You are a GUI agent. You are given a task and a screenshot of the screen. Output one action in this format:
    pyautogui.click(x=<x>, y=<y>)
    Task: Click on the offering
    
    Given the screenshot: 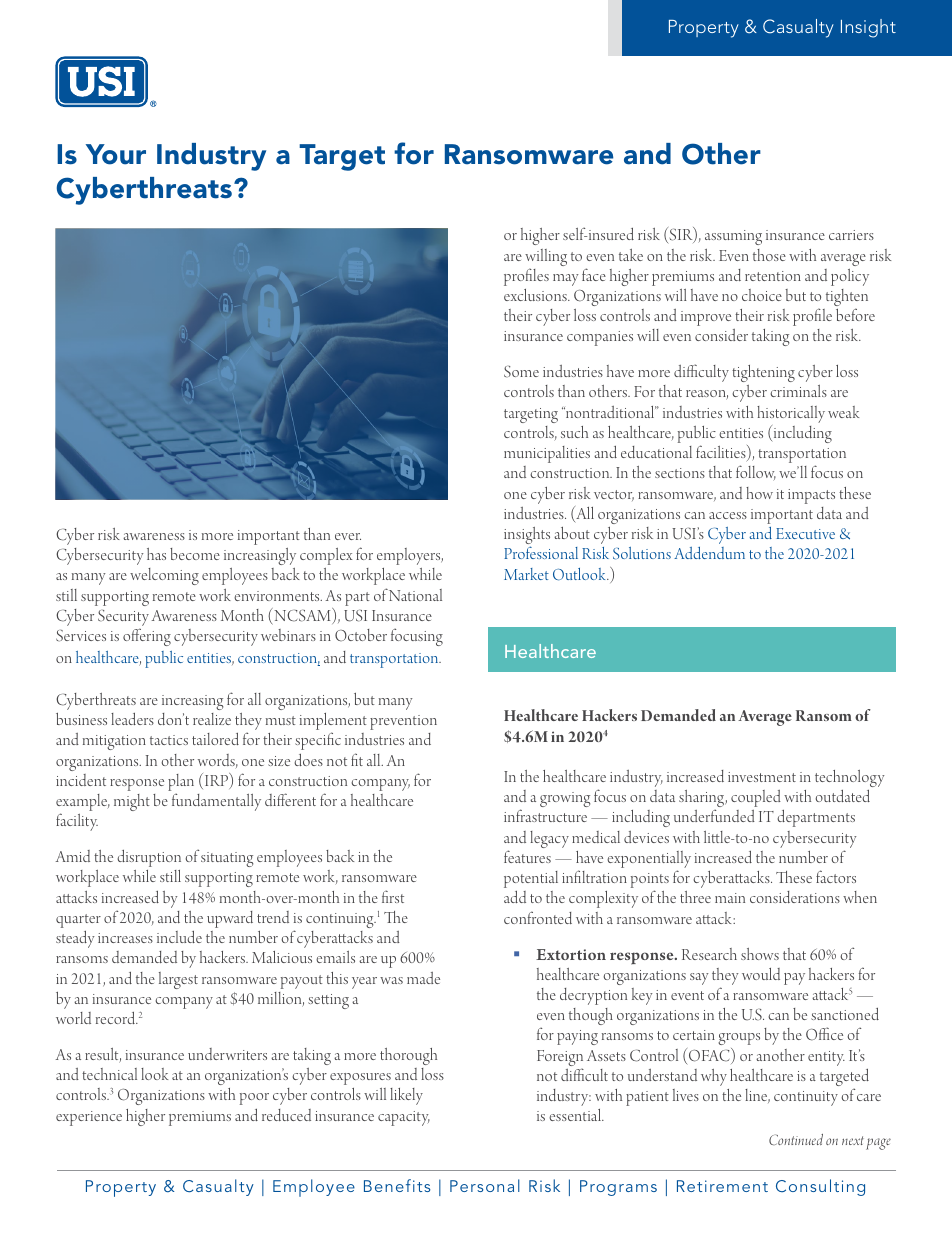 What is the action you would take?
    pyautogui.click(x=147, y=637)
